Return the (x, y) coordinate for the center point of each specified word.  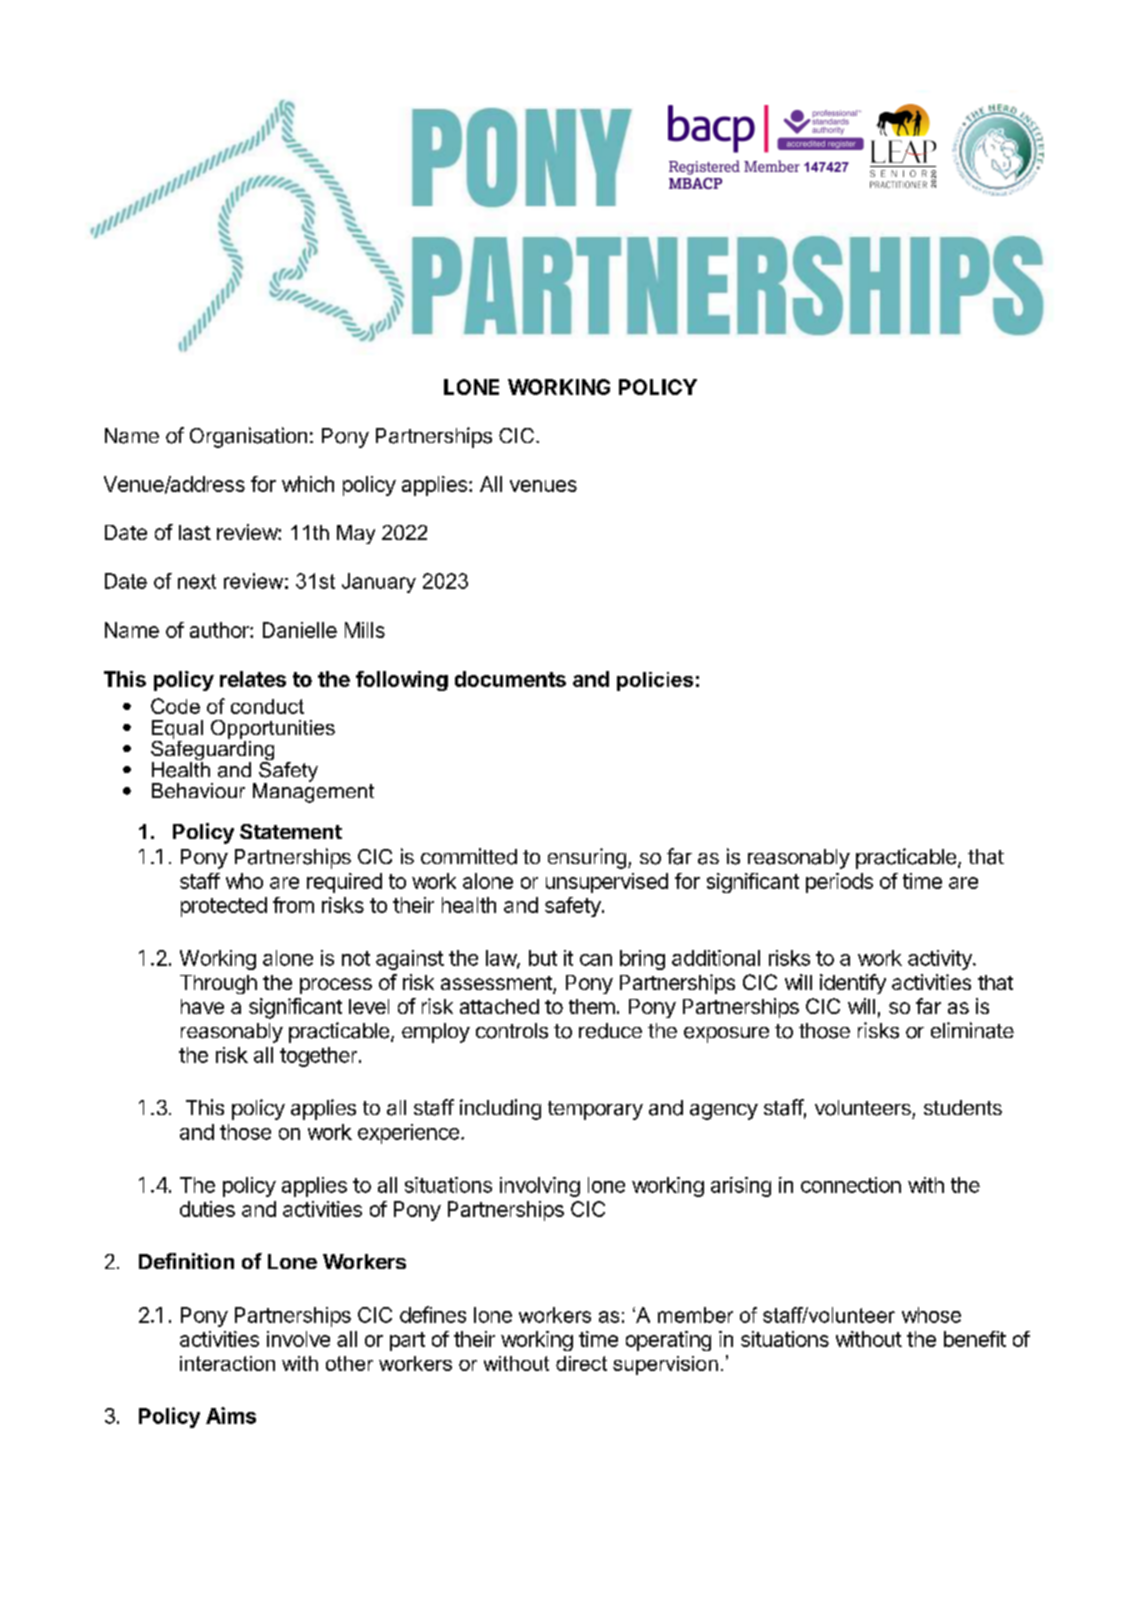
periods (839, 883)
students (963, 1107)
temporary (595, 1110)
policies (655, 681)
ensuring (587, 858)
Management (313, 792)
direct (581, 1363)
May (356, 534)
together (318, 1057)
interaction (227, 1363)
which (308, 484)
